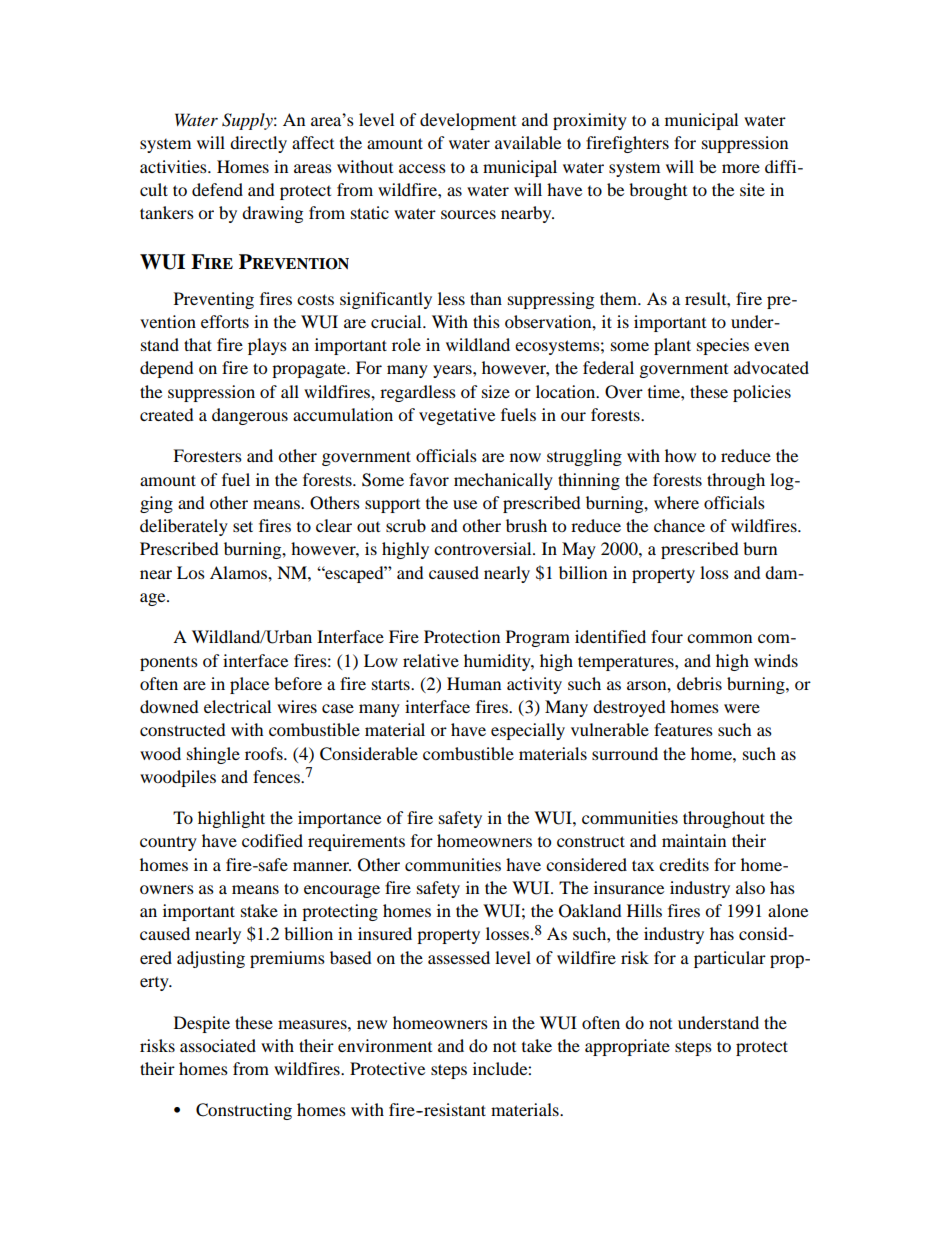  Describe the element at coordinates (723, 346) in the screenshot. I see `species` at that location.
